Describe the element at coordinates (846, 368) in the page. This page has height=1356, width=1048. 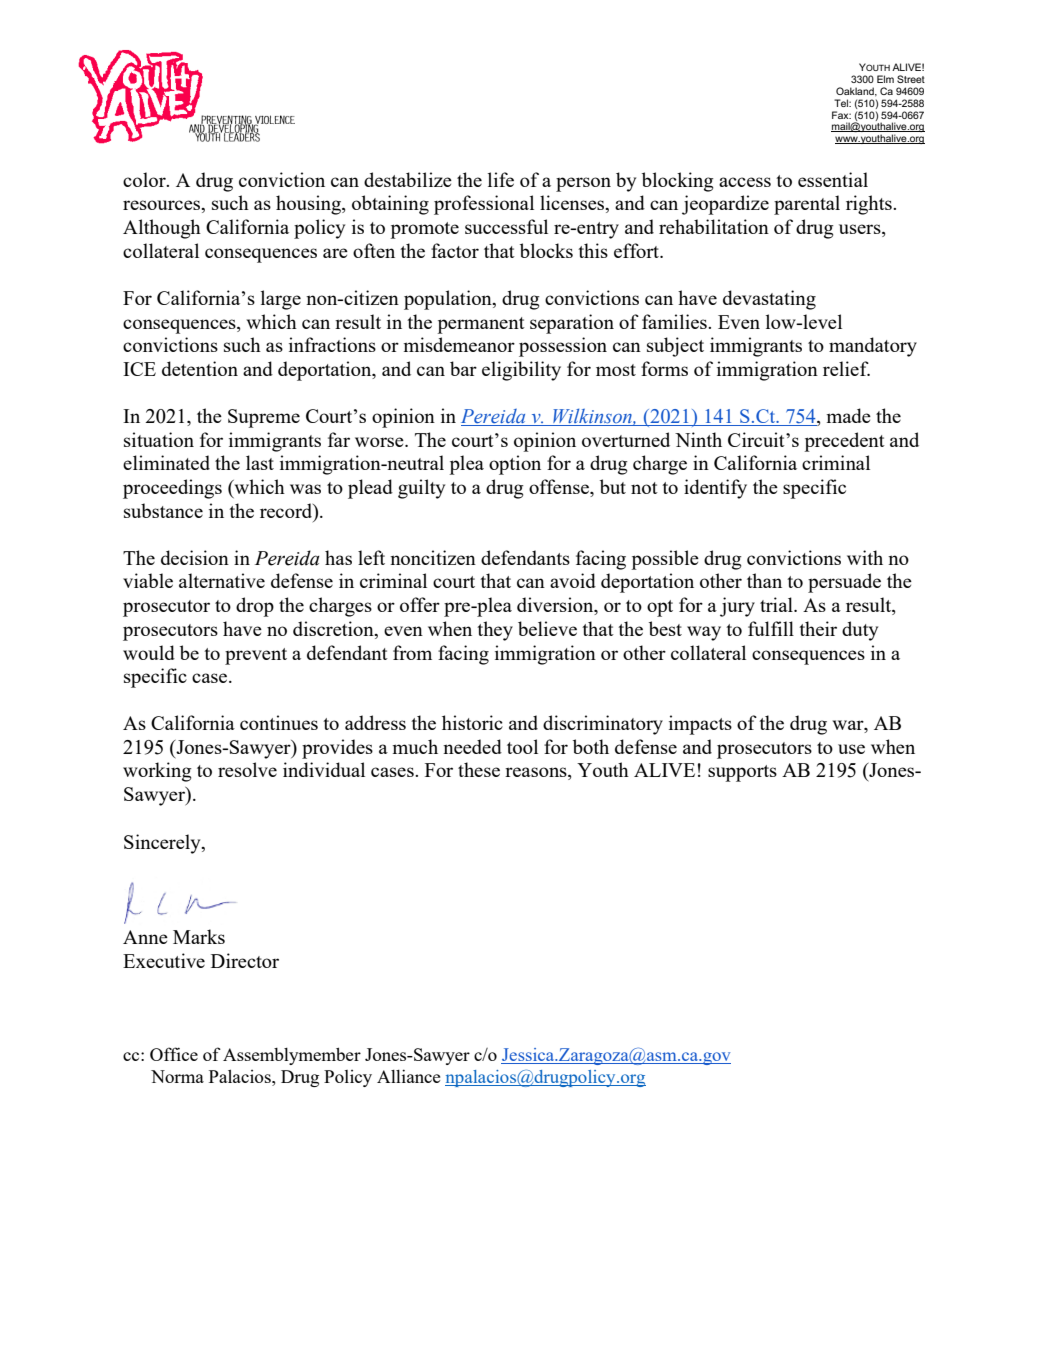
I see `relief` at that location.
